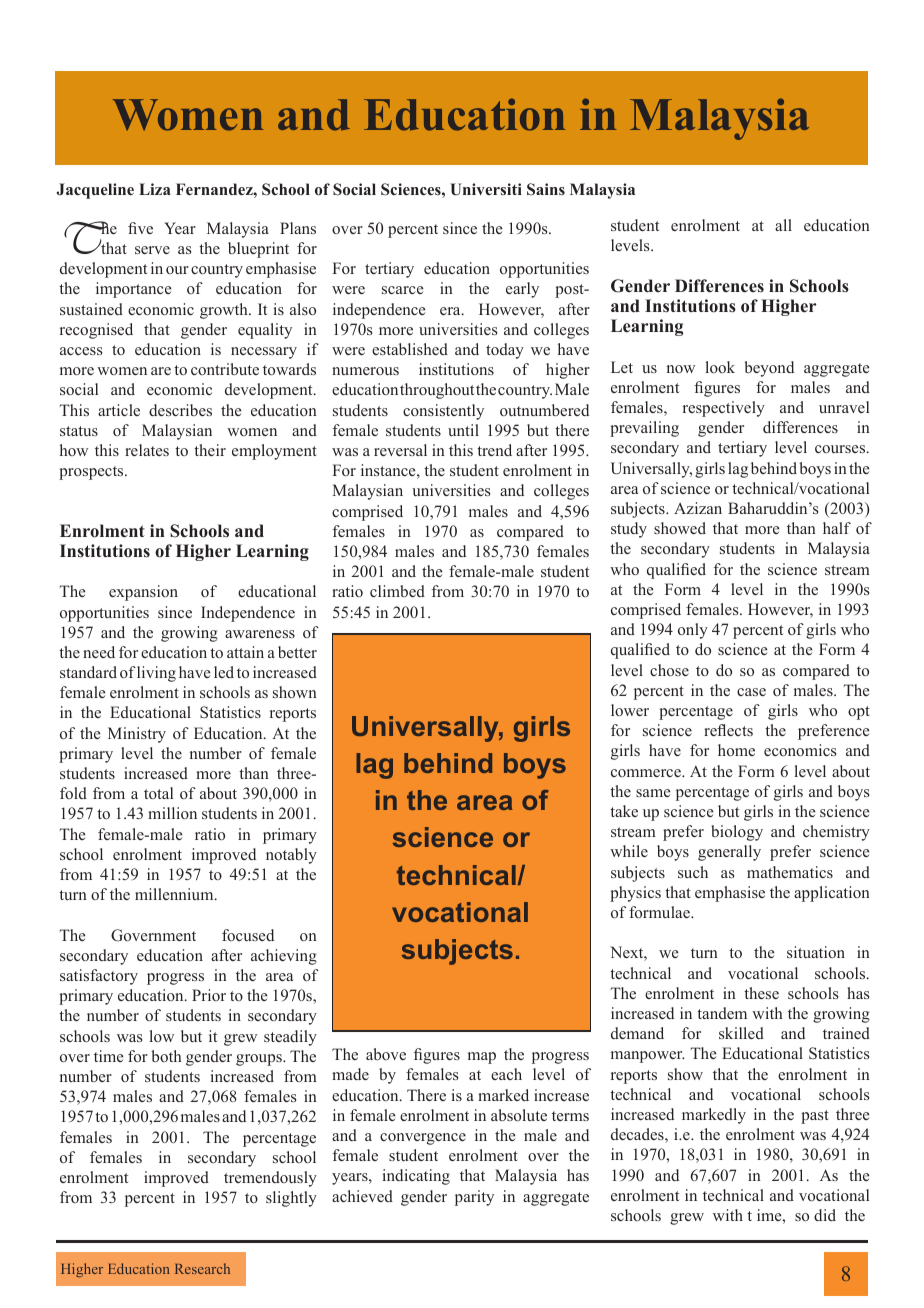  Describe the element at coordinates (790, 872) in the document. I see `mathematics` at that location.
